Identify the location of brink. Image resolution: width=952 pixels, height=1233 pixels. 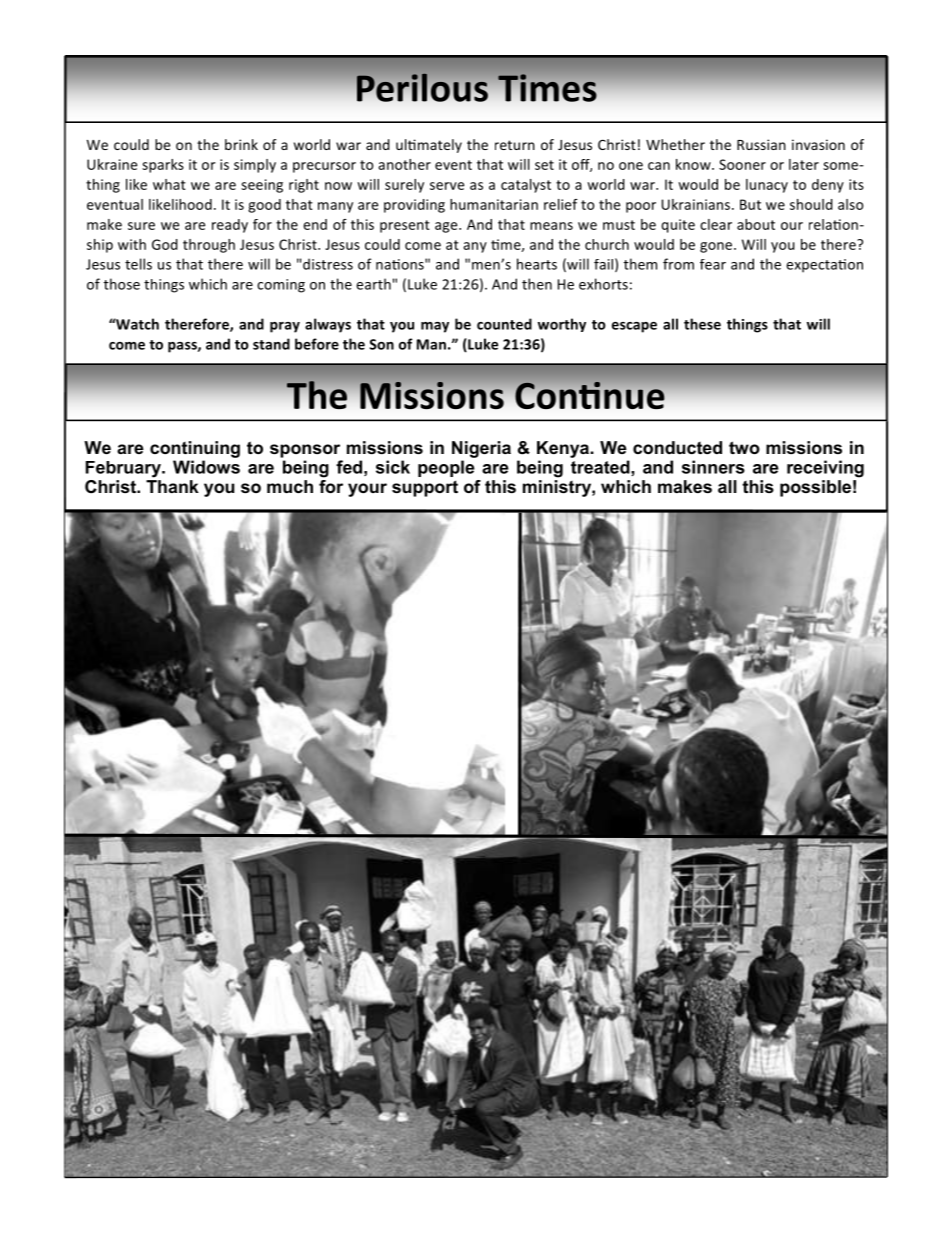
(241, 144).
